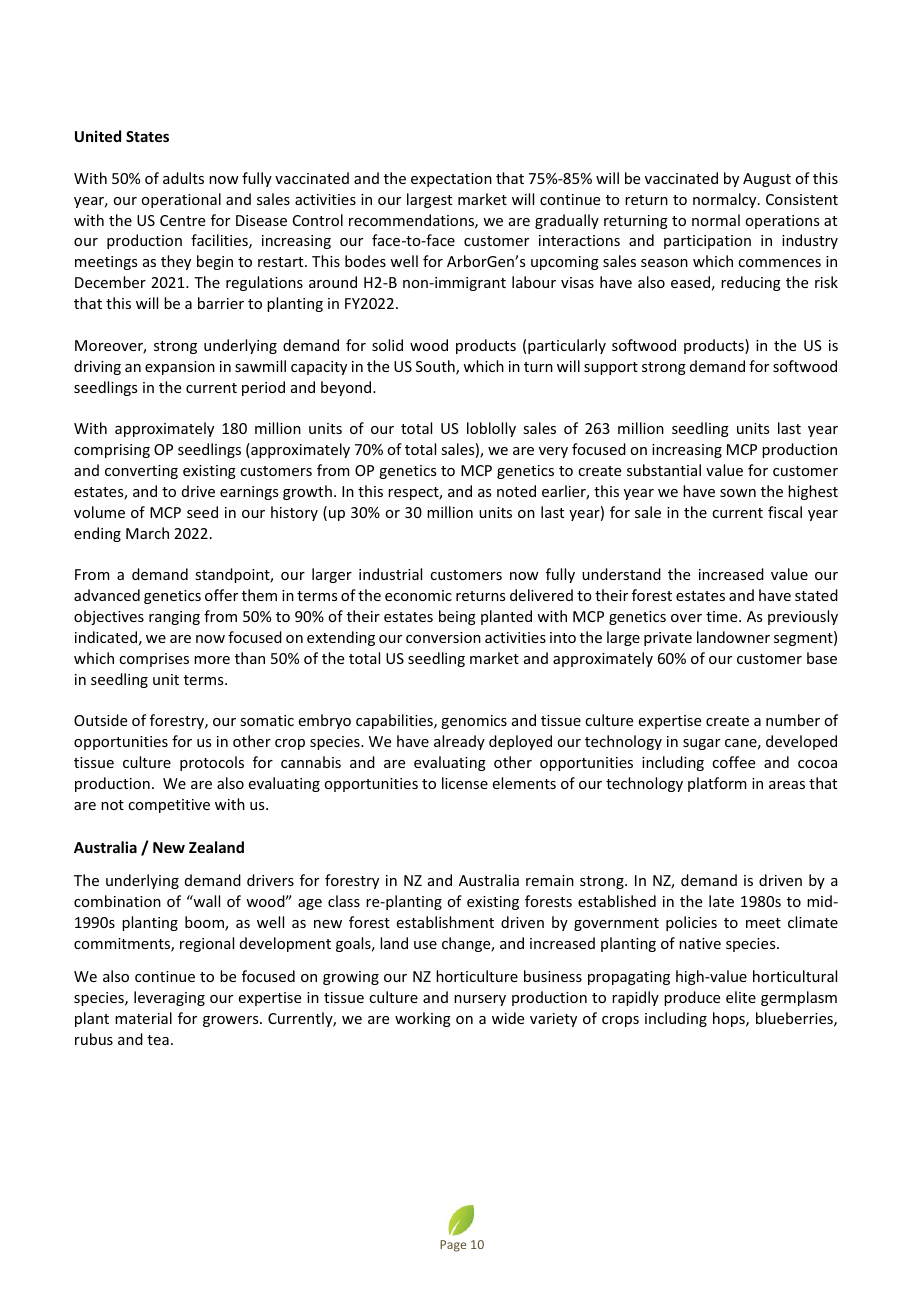 This screenshot has height=1308, width=924. I want to click on substantial, so click(664, 470).
